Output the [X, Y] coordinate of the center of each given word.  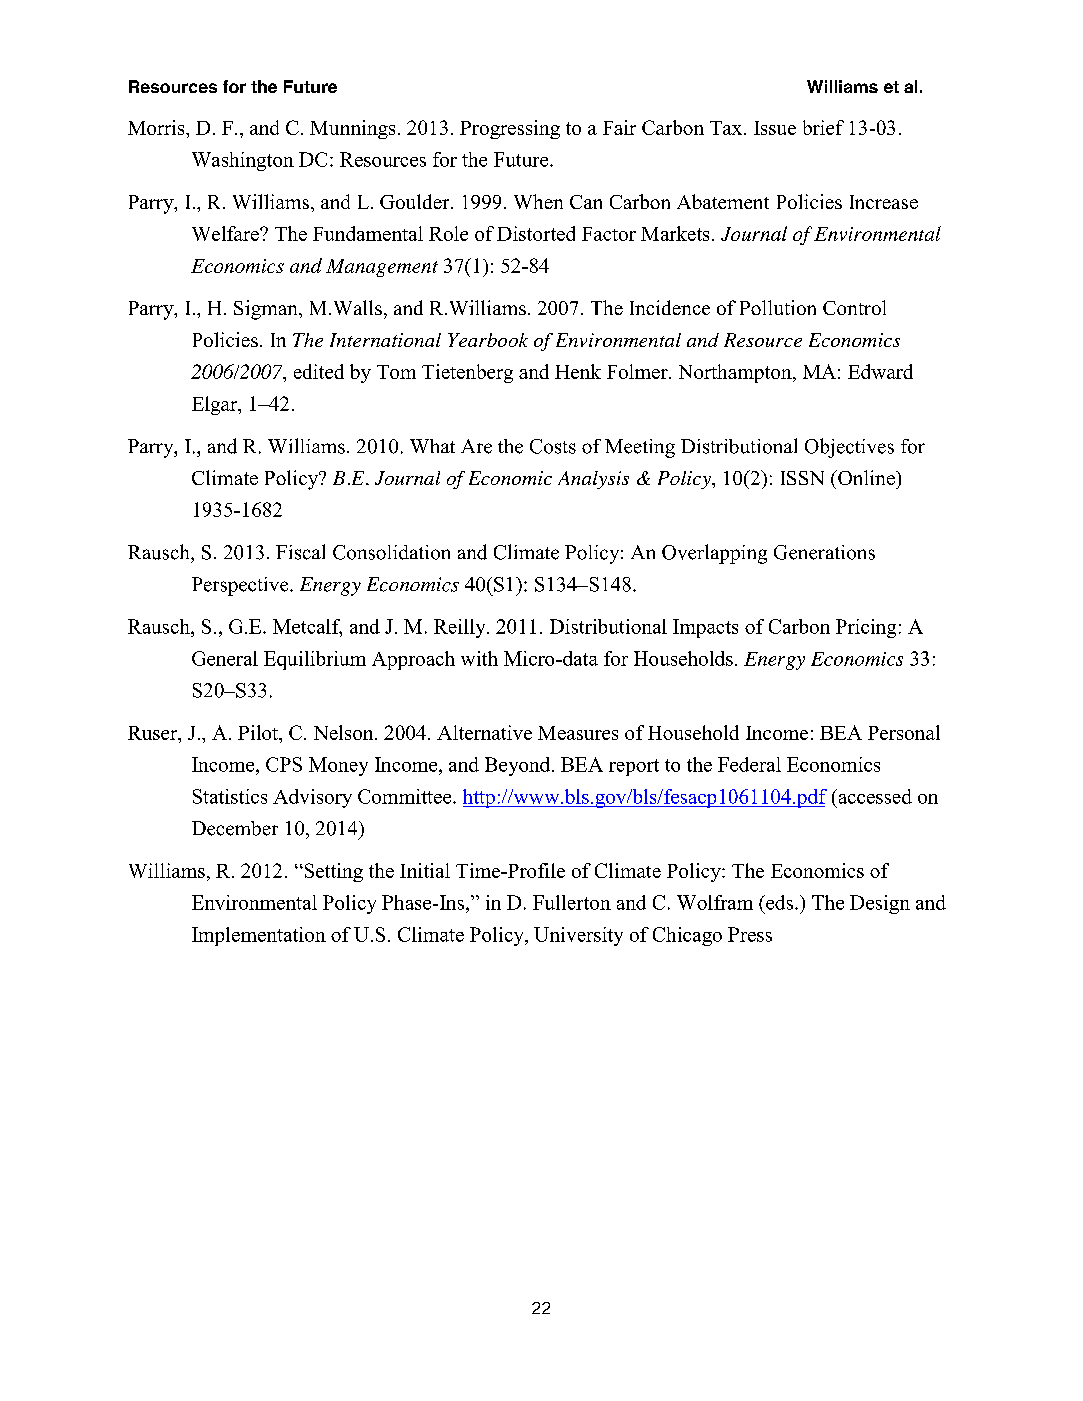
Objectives [849, 448]
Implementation [259, 936]
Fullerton [572, 902]
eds [778, 902]
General [225, 658]
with [479, 658]
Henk [578, 371]
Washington [243, 161]
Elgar [216, 405]
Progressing [510, 129]
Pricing [866, 628]
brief [823, 127]
